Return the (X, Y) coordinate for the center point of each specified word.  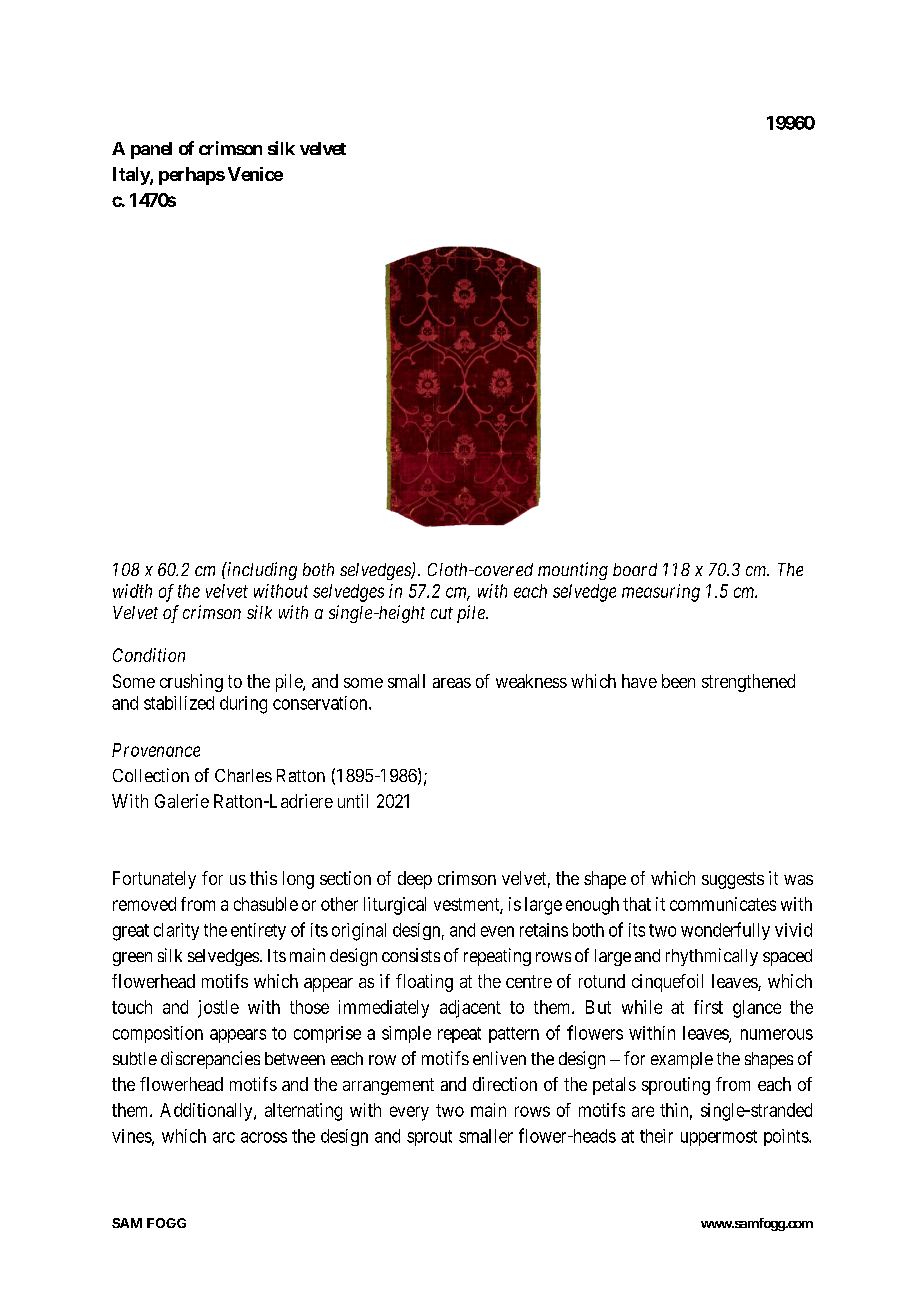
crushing (191, 683)
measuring (661, 593)
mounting (573, 571)
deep (415, 880)
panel (151, 150)
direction (505, 1084)
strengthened (748, 683)
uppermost (719, 1138)
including (261, 571)
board (635, 569)
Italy (132, 176)
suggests (733, 880)
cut (442, 613)
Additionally (207, 1112)
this (263, 878)
